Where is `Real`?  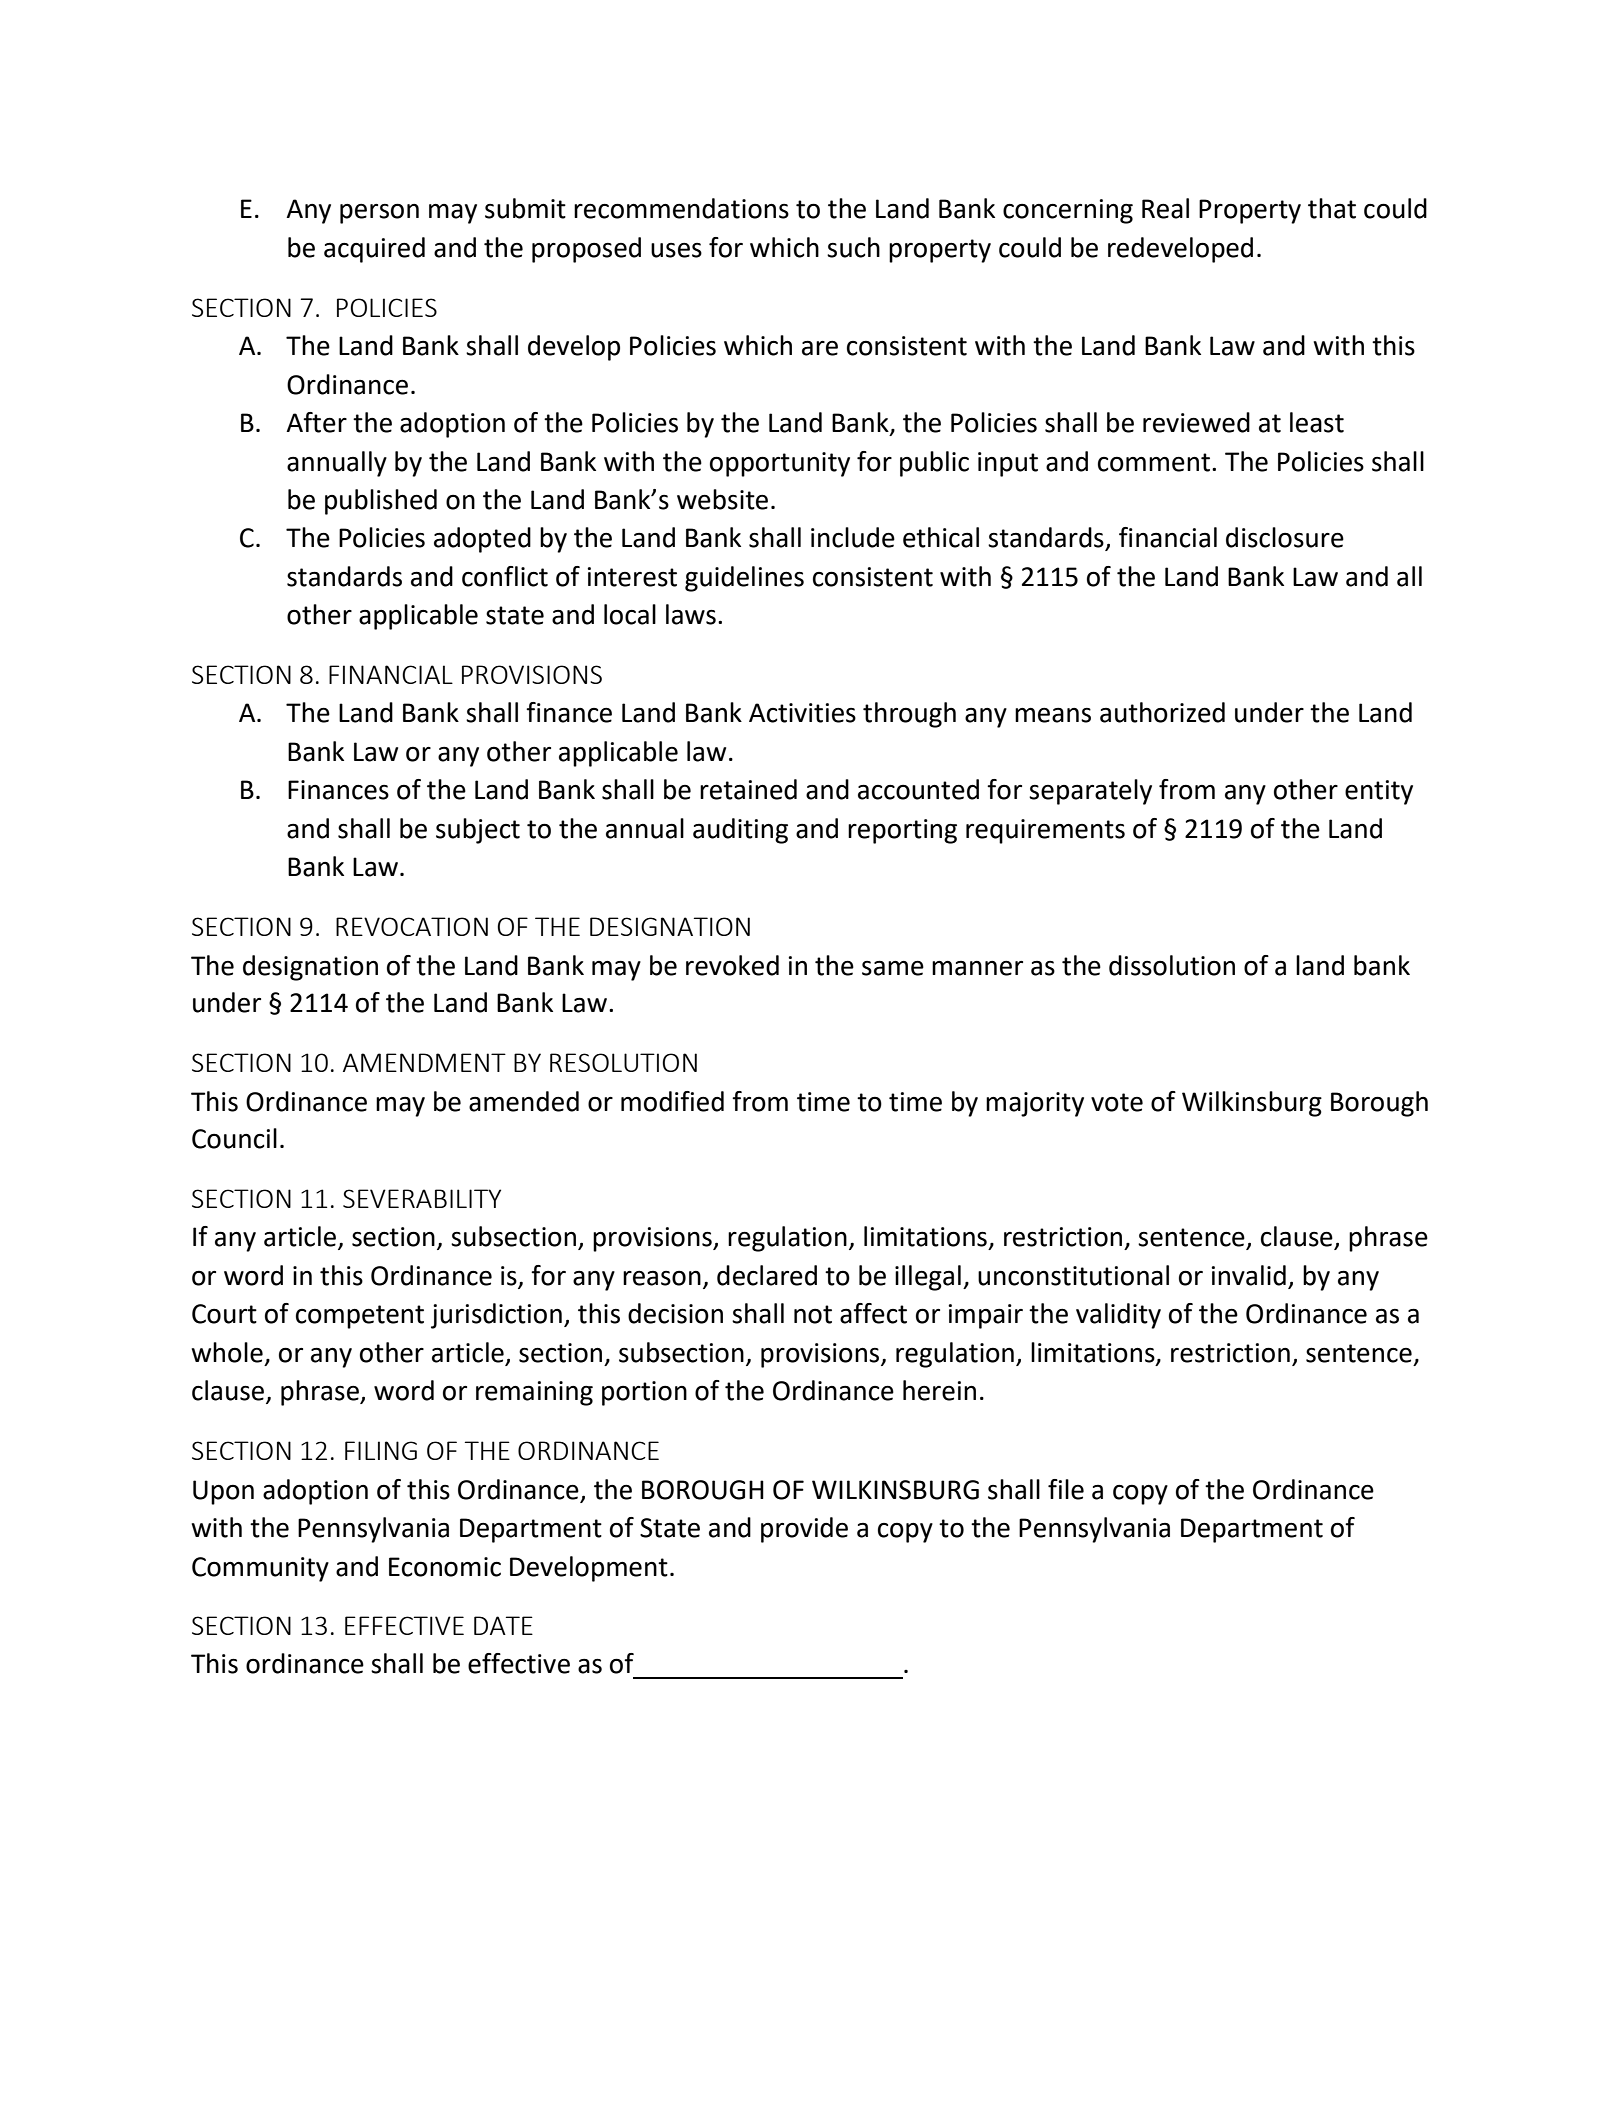
Real is located at coordinates (1165, 208).
